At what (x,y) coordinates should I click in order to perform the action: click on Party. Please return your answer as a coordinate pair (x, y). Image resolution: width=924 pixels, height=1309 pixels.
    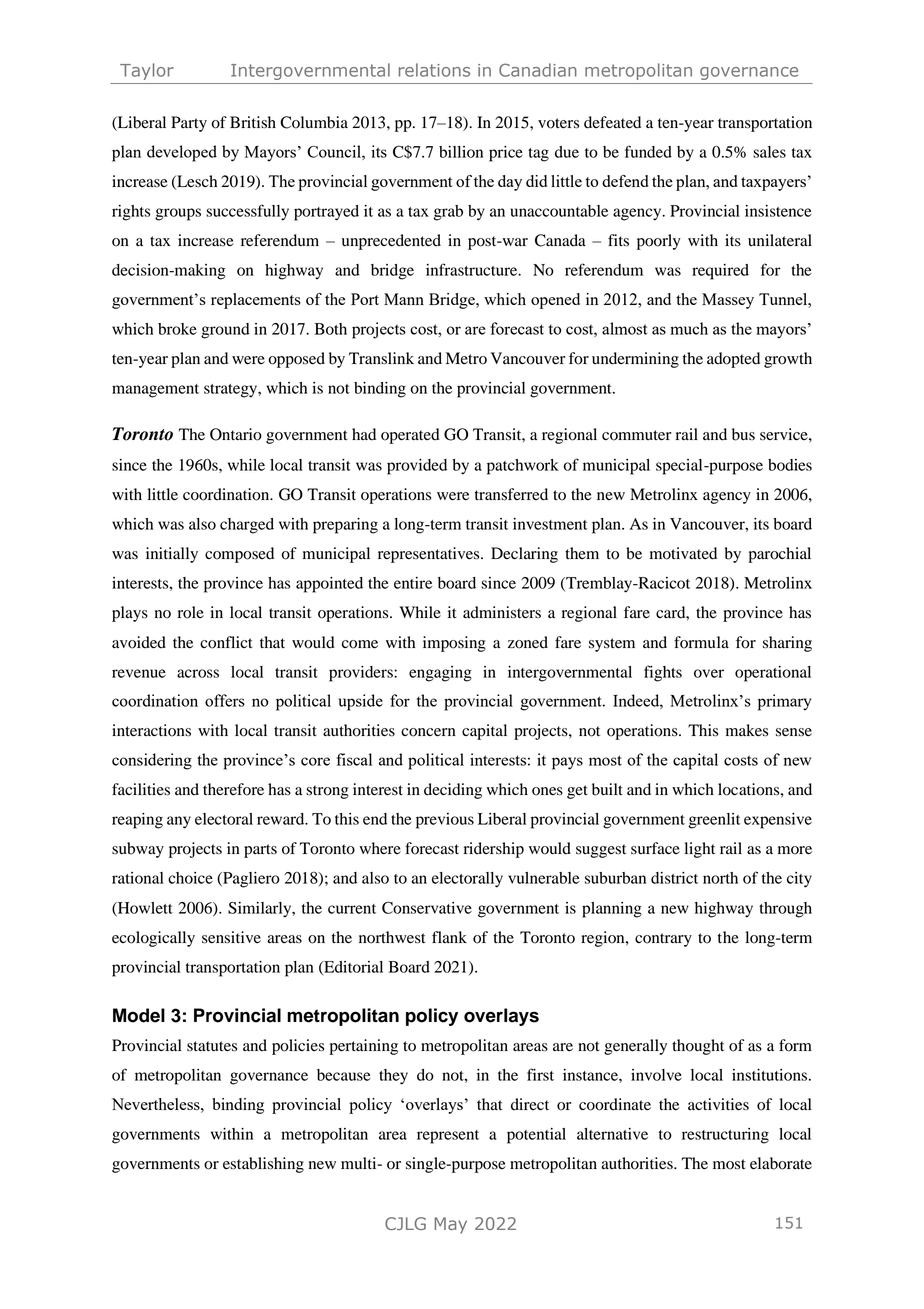
    Looking at the image, I should click on (189, 124).
